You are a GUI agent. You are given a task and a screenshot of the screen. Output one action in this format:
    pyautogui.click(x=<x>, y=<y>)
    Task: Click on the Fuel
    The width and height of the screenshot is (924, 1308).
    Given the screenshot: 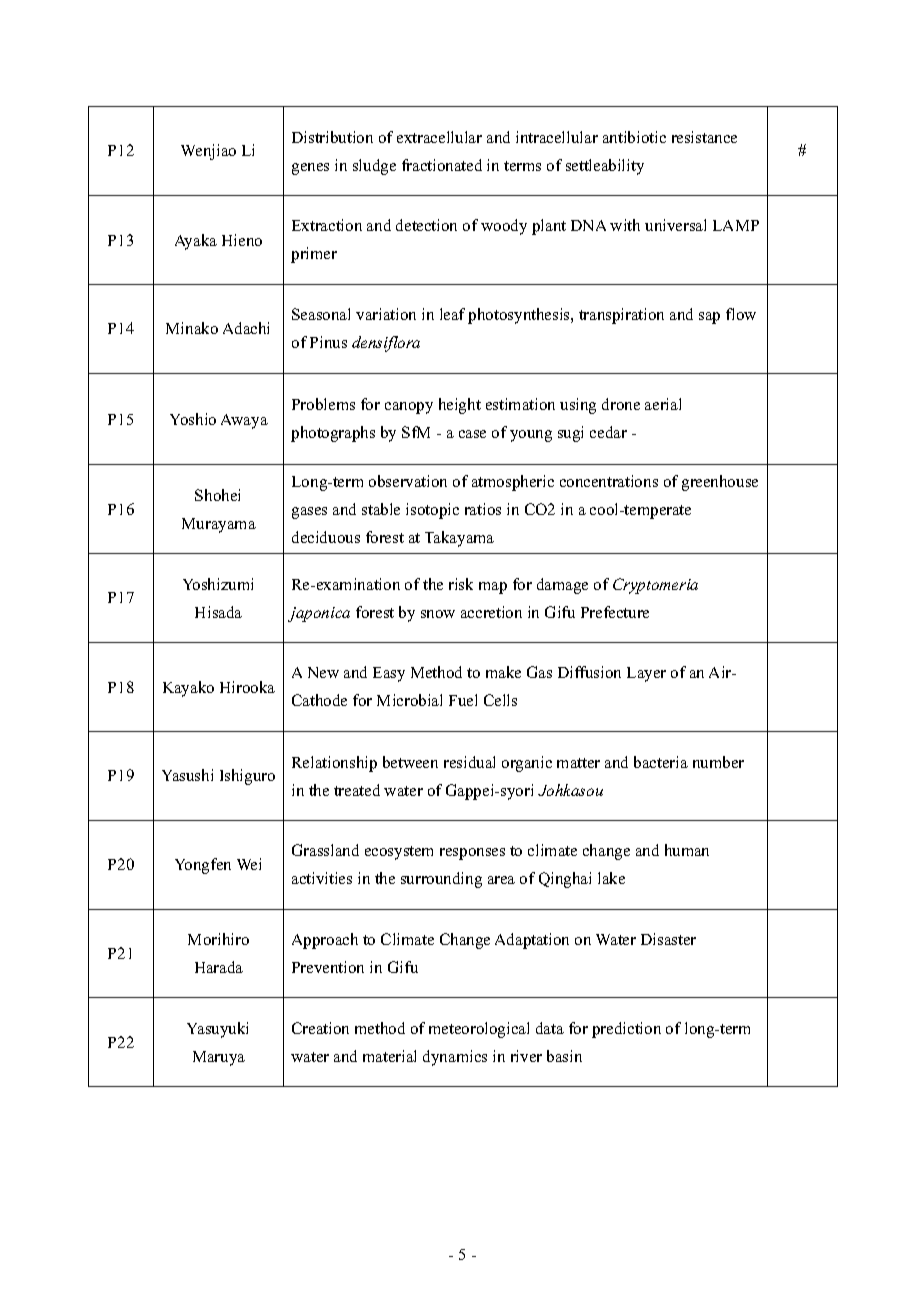 What is the action you would take?
    pyautogui.click(x=463, y=700)
